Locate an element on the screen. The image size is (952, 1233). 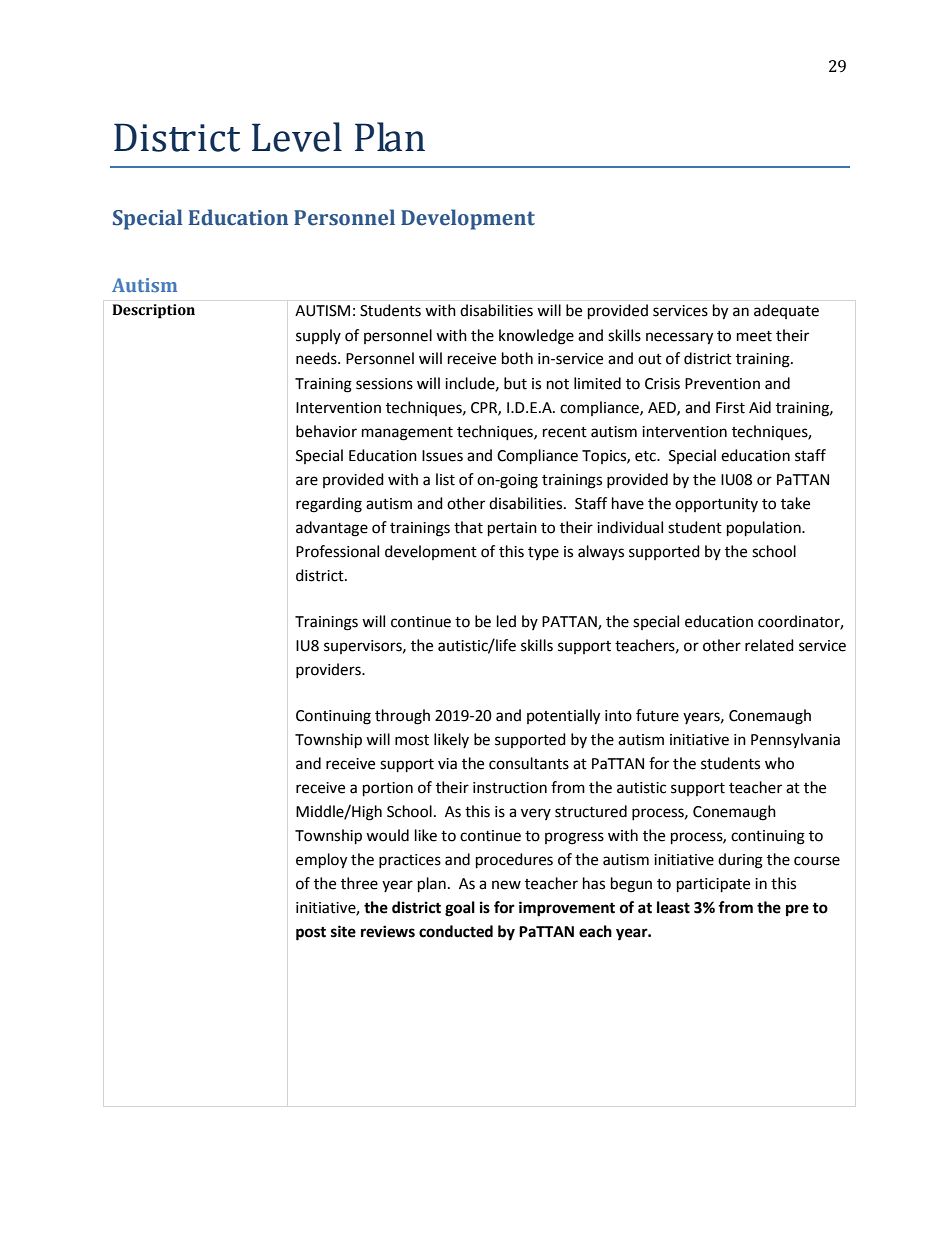
related is located at coordinates (769, 645).
